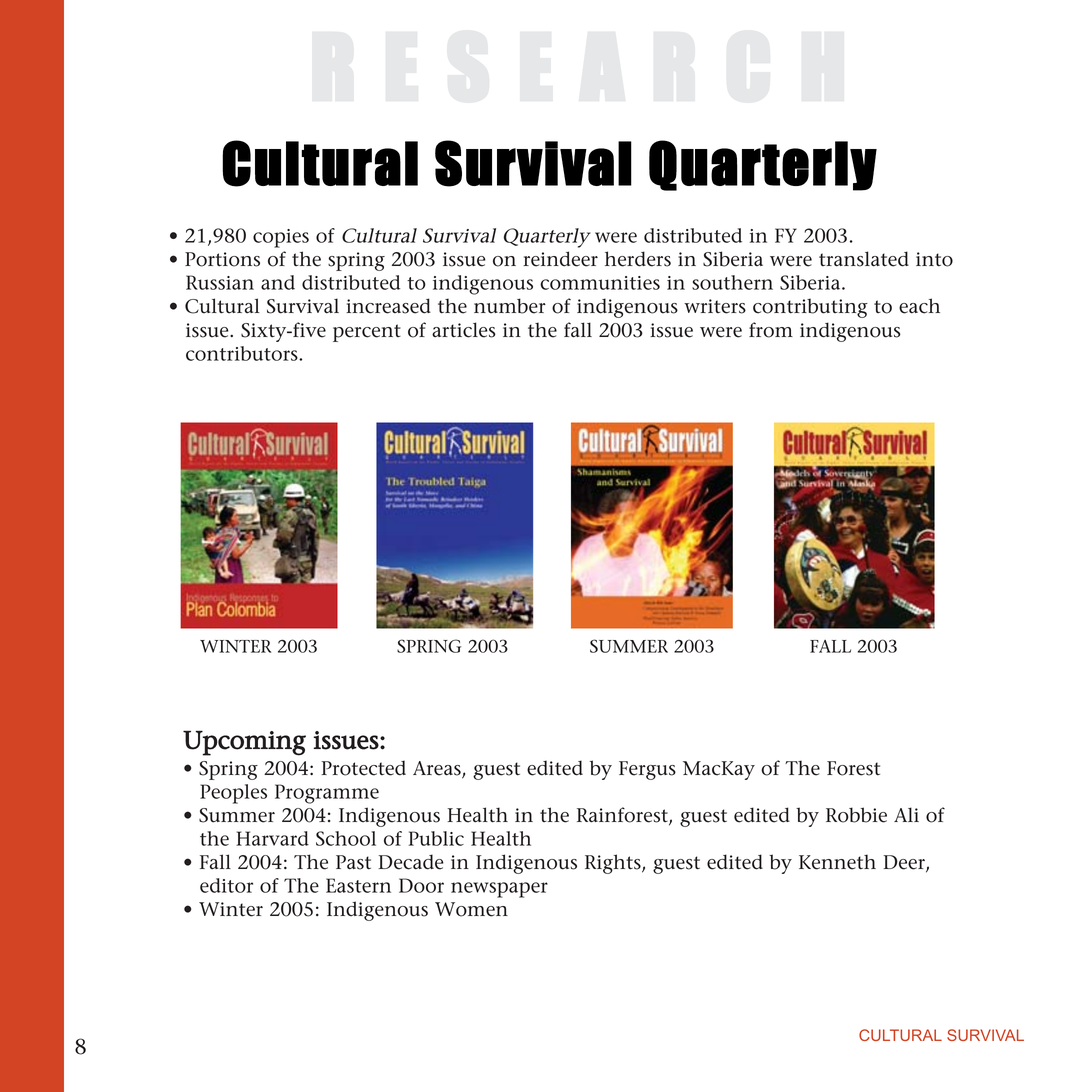  Describe the element at coordinates (358, 885) in the screenshot. I see `Eastern` at that location.
